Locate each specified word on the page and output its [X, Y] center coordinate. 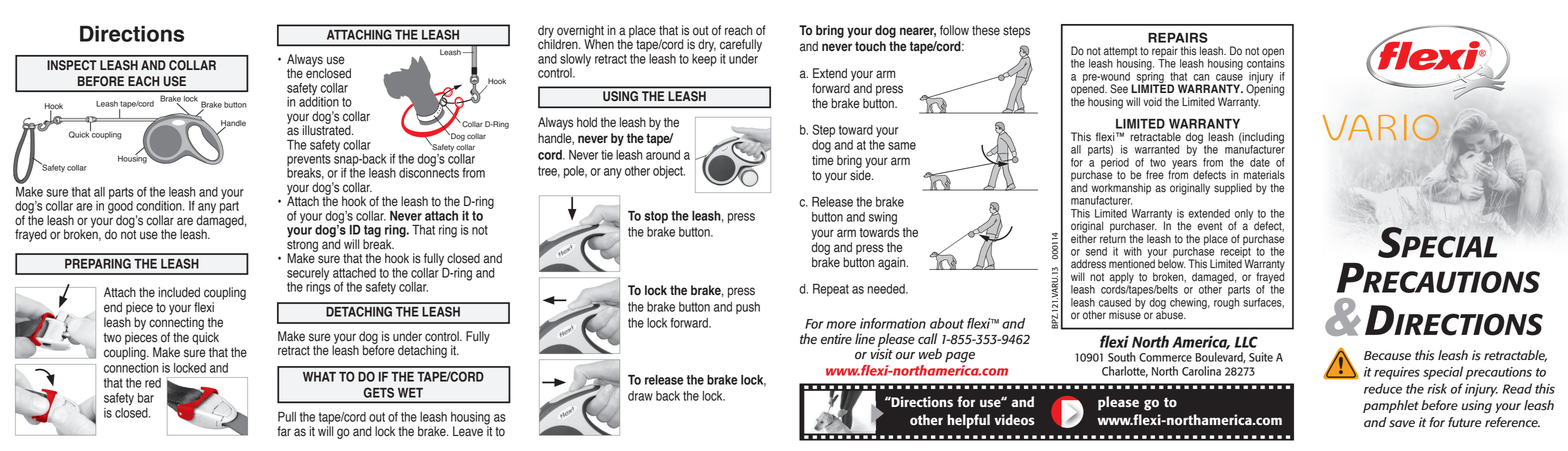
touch [870, 46]
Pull [287, 417]
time [823, 160]
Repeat [831, 290]
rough [1226, 303]
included [179, 292]
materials [1264, 175]
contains [1266, 62]
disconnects [429, 172]
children [559, 43]
